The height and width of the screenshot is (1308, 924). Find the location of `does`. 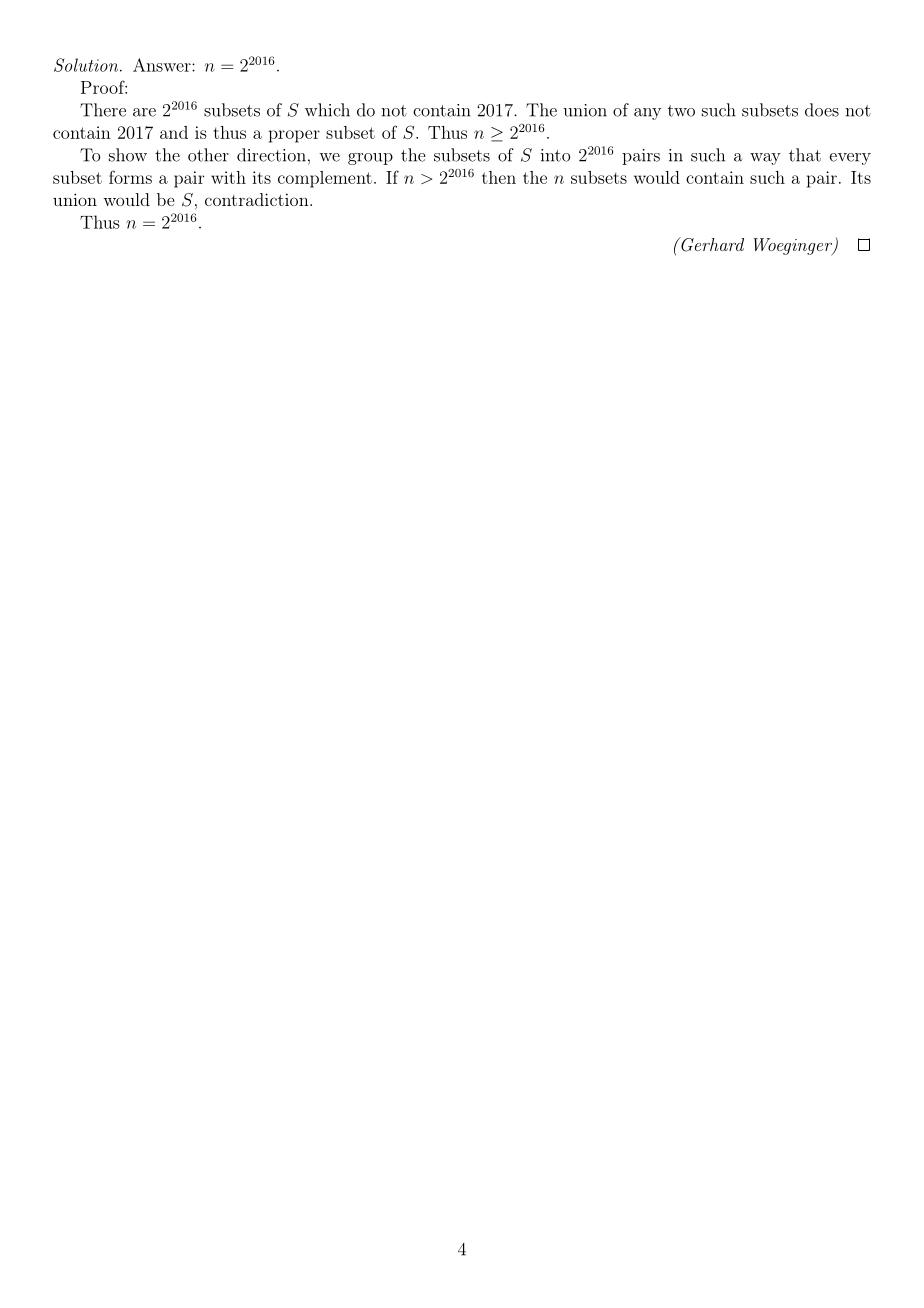

does is located at coordinates (822, 110).
